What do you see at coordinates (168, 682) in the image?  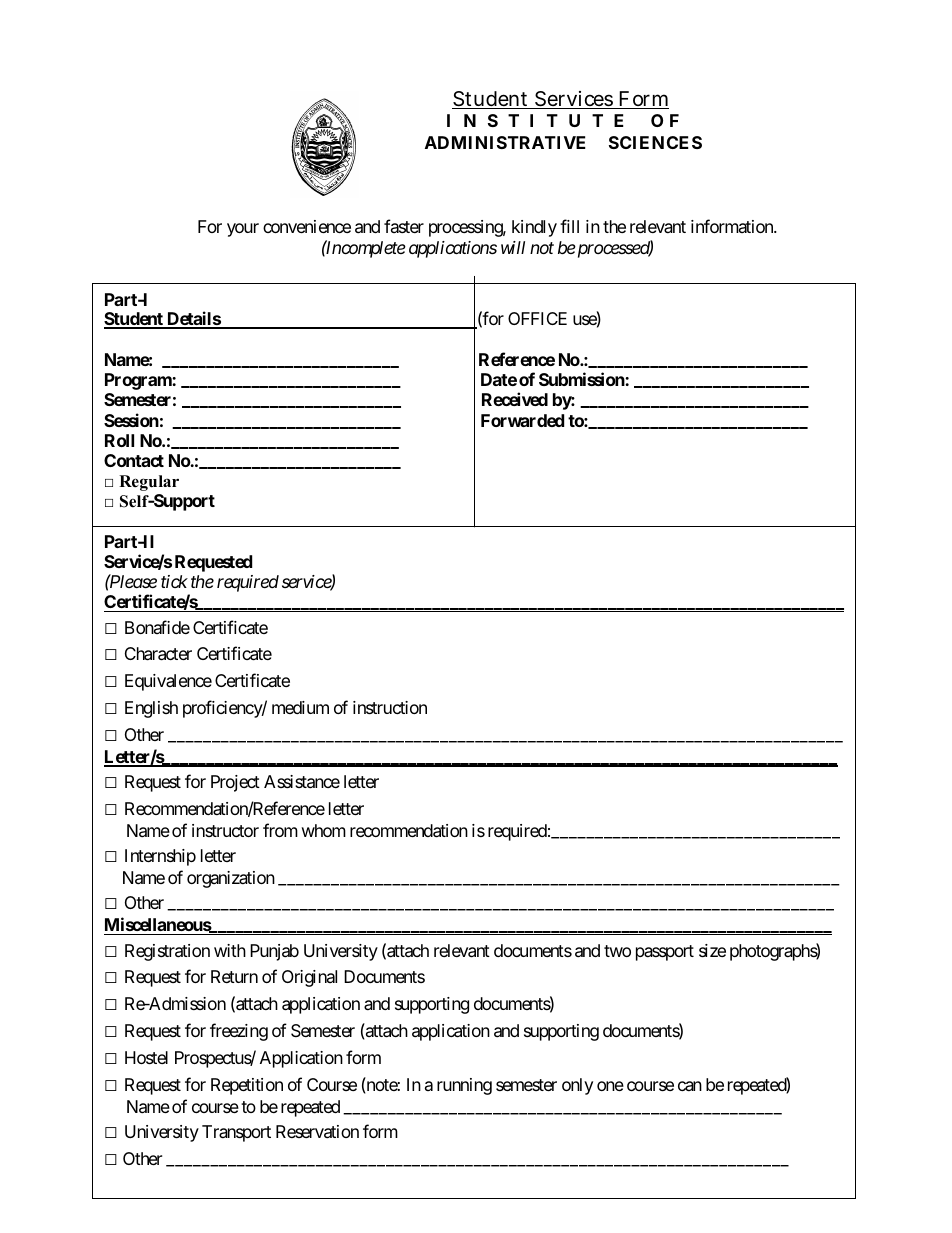 I see `Equivalence` at bounding box center [168, 682].
